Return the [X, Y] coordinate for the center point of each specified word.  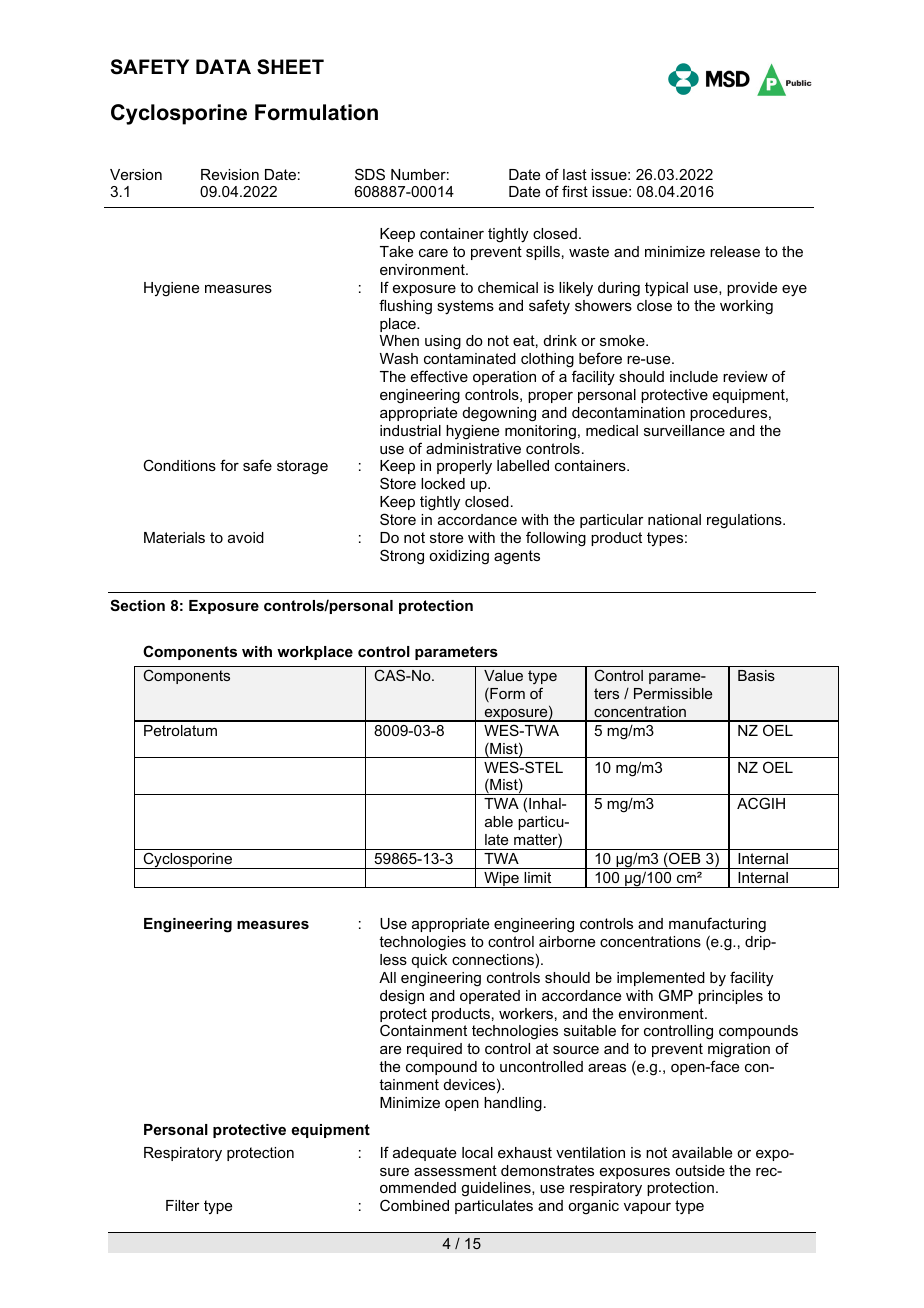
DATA [223, 66]
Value [503, 675]
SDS [370, 174]
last [575, 174]
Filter [183, 1205]
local [477, 1152]
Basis [756, 675]
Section [137, 605]
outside [700, 1170]
